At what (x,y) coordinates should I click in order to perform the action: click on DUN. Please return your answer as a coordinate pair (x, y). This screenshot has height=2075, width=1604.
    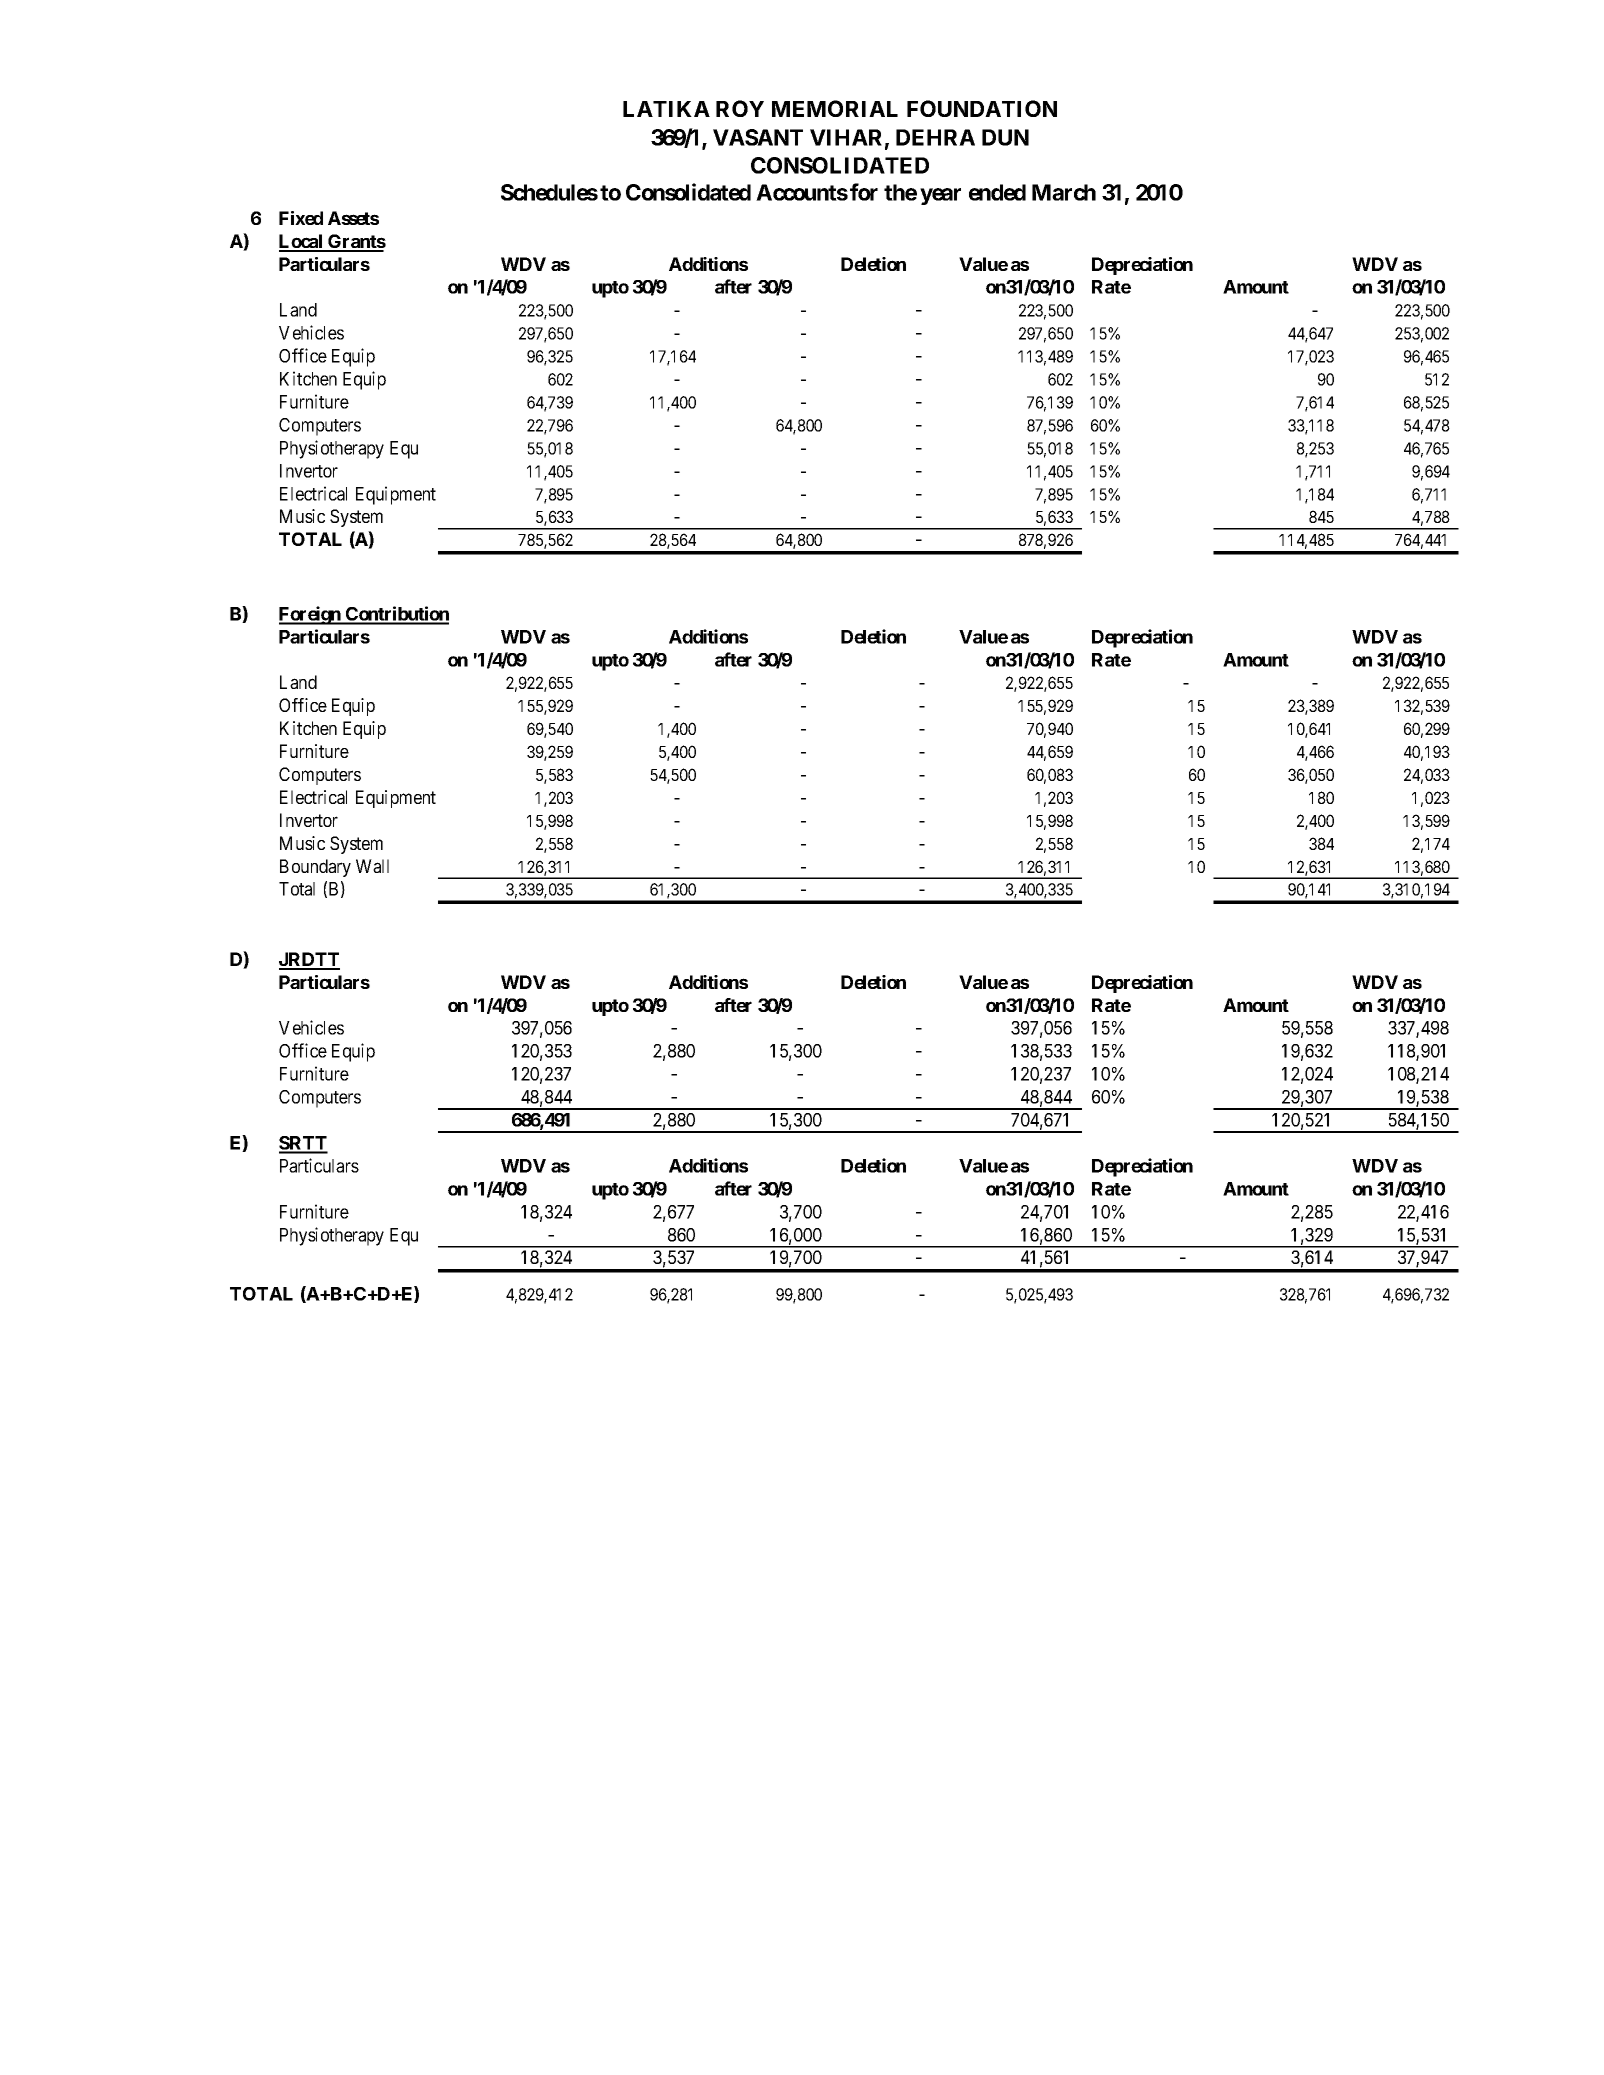
    Looking at the image, I should click on (1005, 137).
